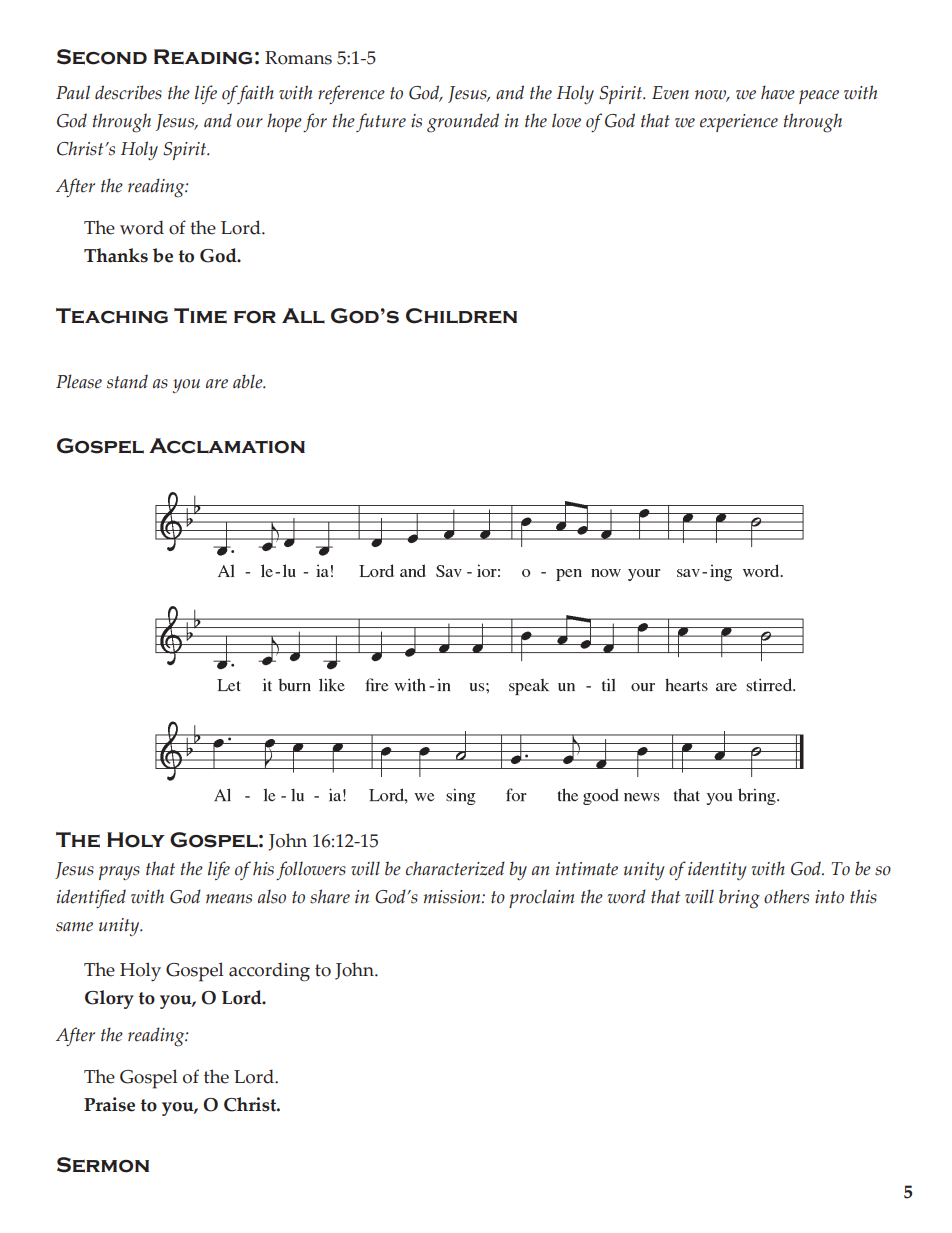  Describe the element at coordinates (739, 123) in the image. I see `experience` at that location.
